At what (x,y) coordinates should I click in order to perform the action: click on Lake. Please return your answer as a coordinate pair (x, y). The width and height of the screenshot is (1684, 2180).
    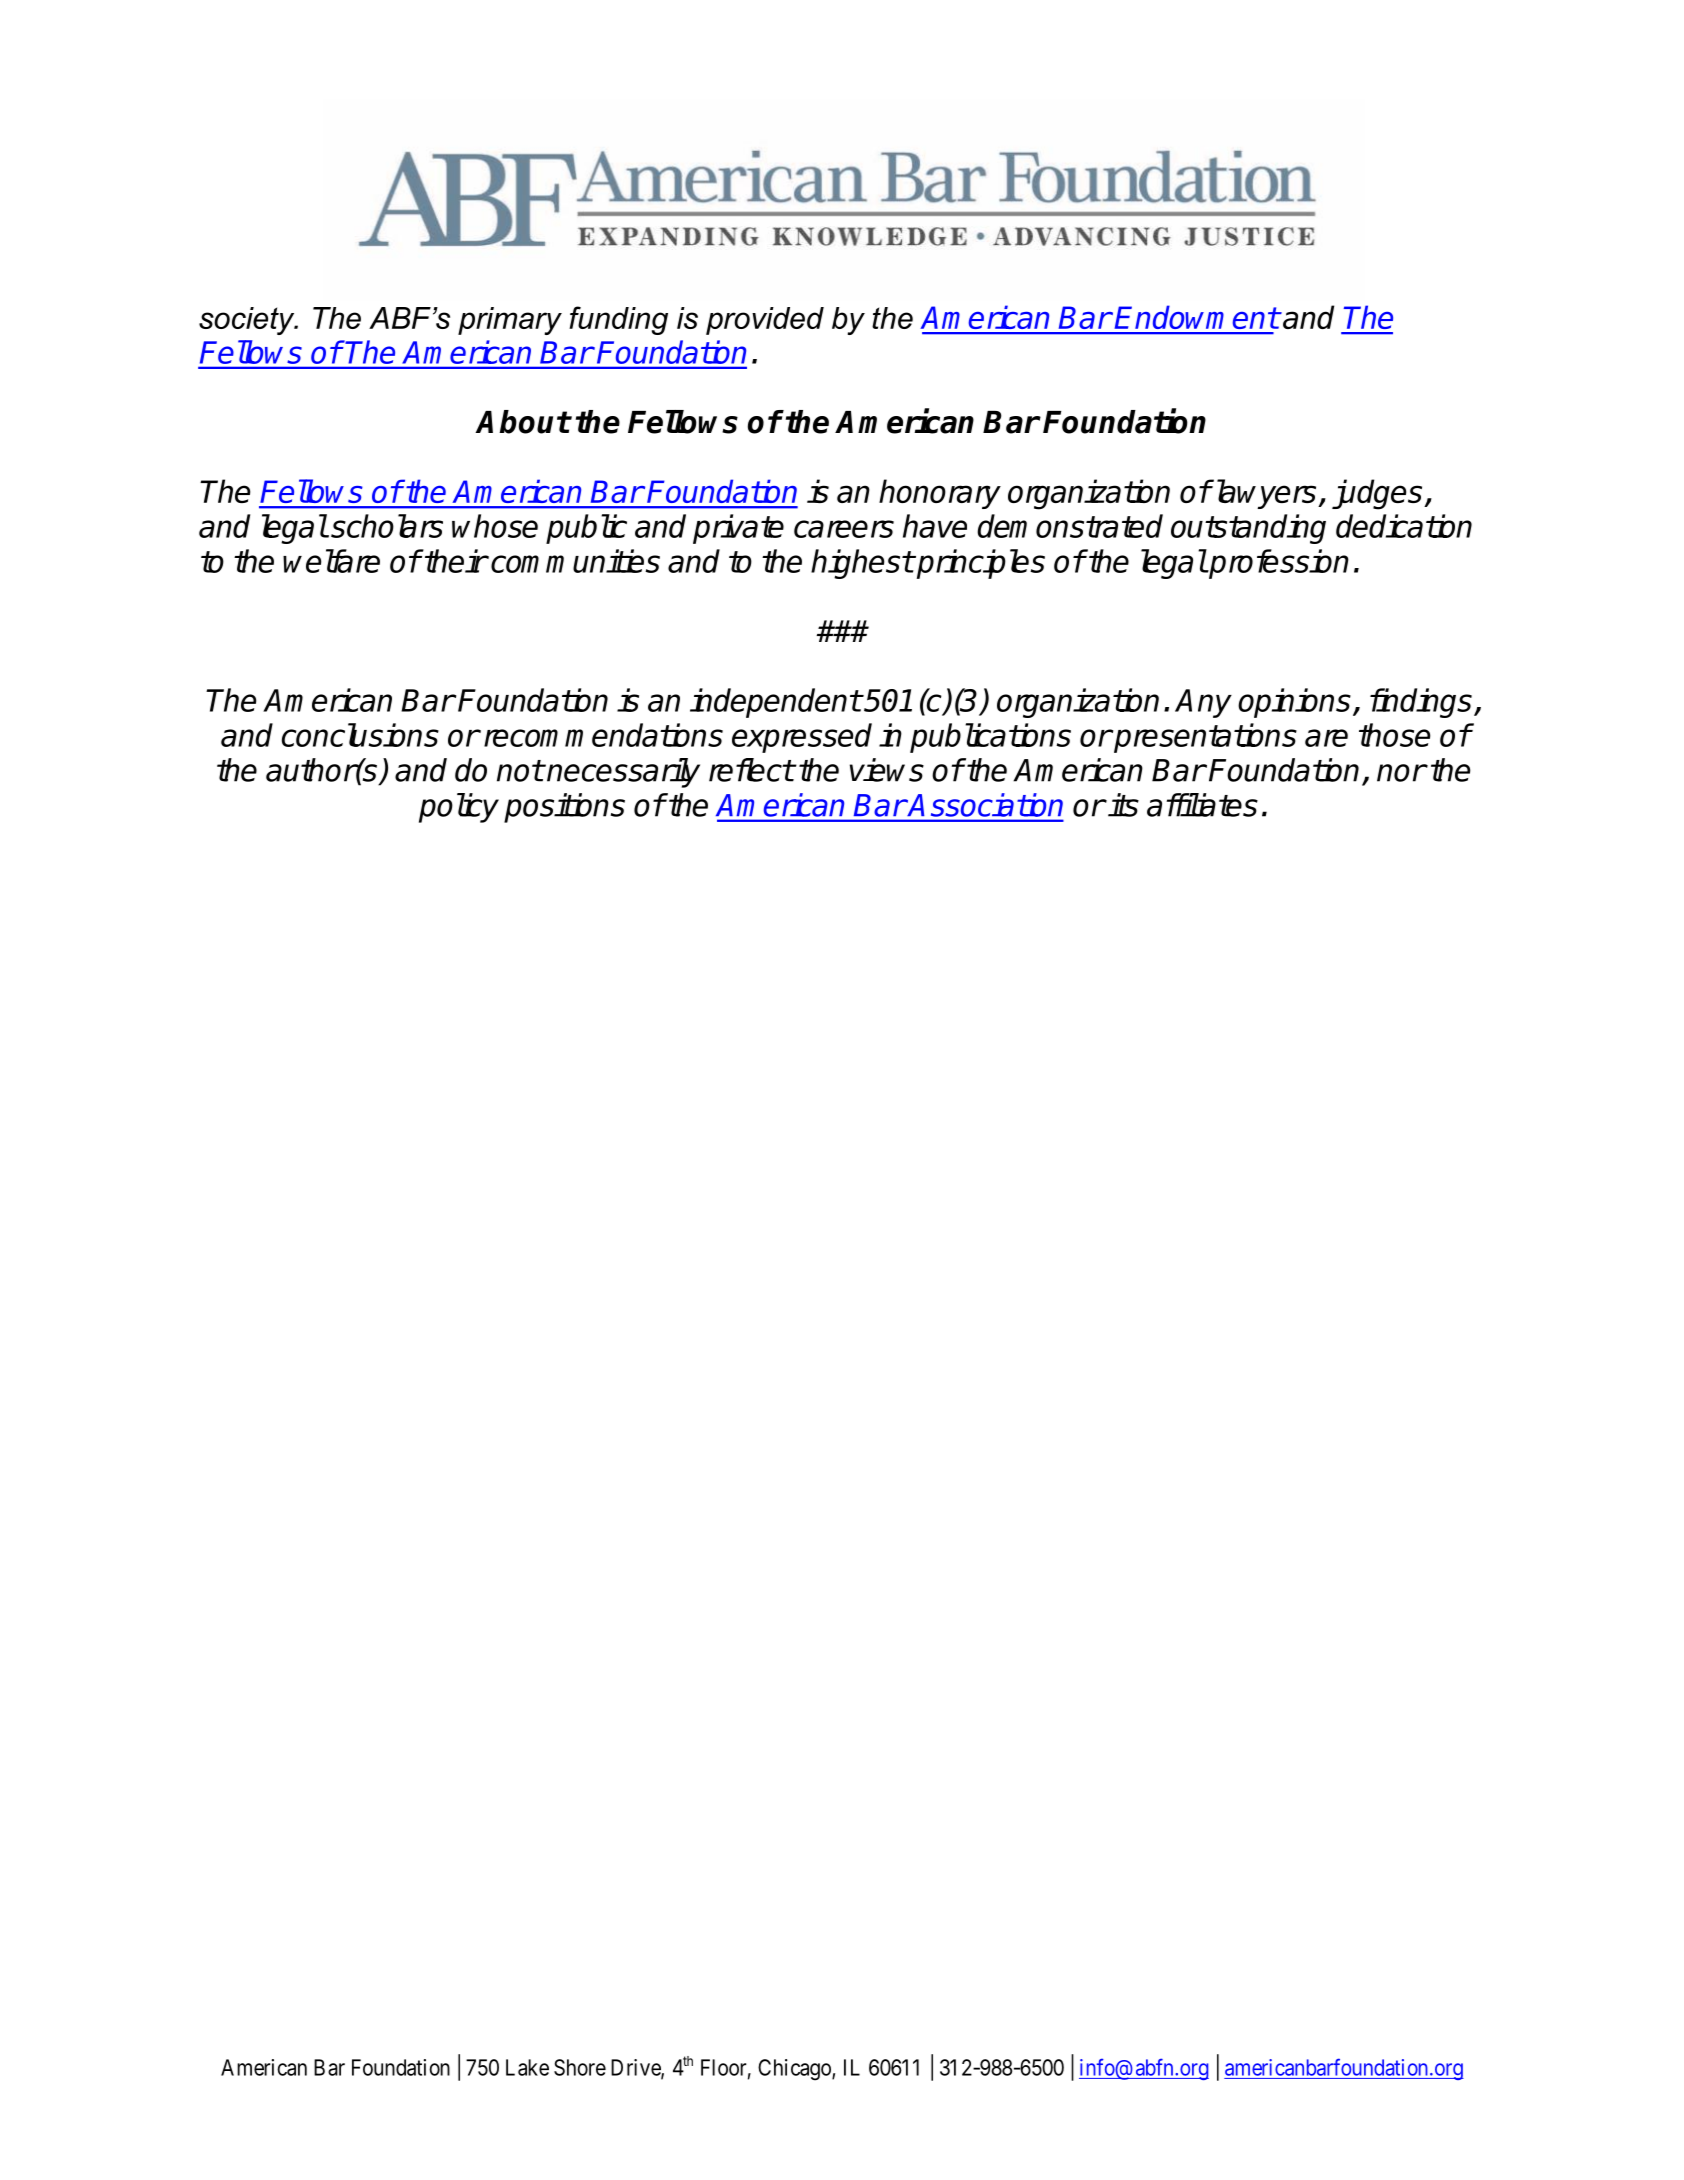
    Looking at the image, I should click on (527, 2067).
